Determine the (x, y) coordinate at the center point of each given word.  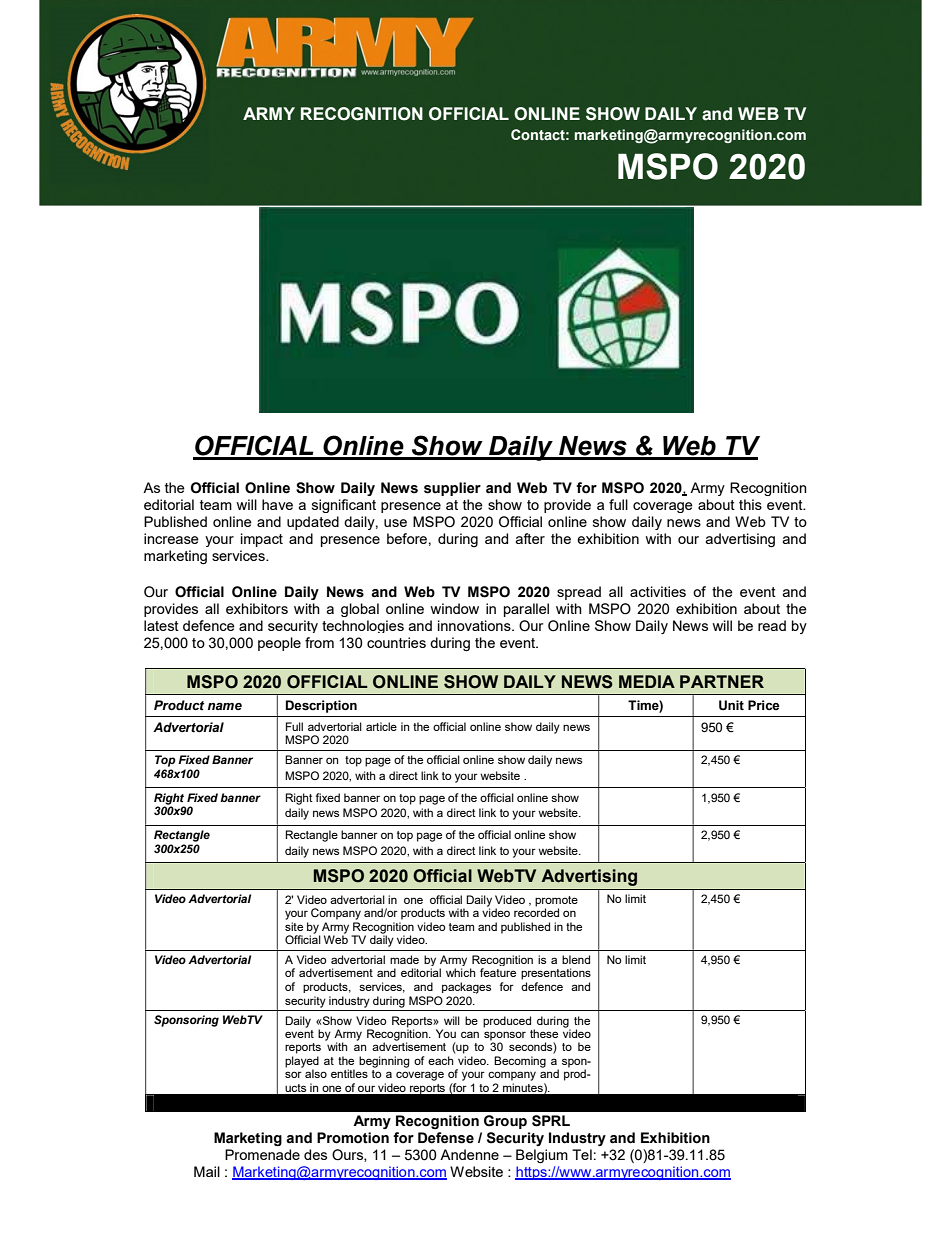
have (277, 504)
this (750, 504)
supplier (452, 489)
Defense (446, 1138)
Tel (582, 1154)
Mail (207, 1171)
